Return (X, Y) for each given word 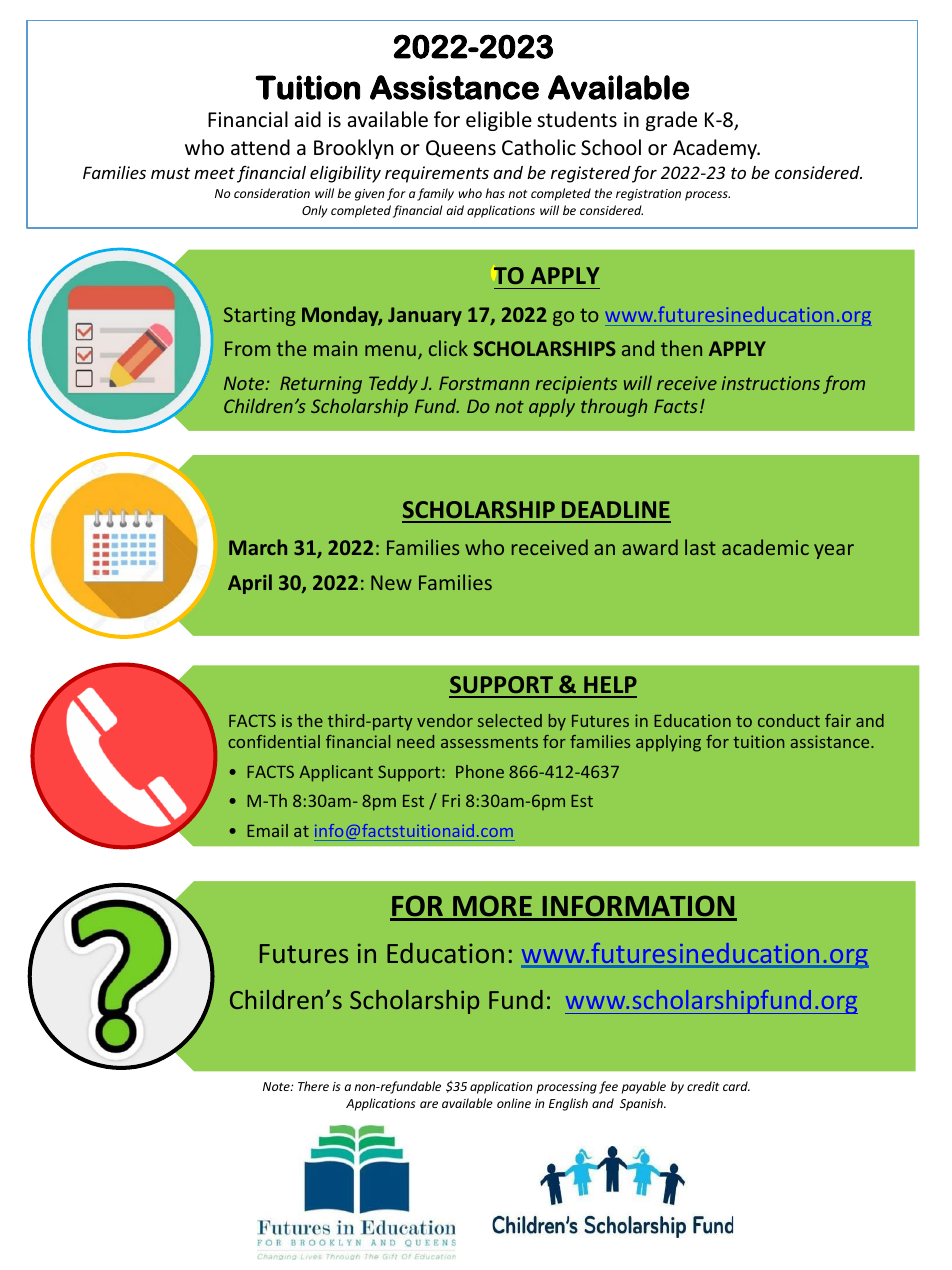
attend (260, 147)
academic (765, 547)
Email (267, 830)
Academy (716, 149)
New (391, 582)
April (250, 584)
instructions (771, 383)
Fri (451, 800)
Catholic (539, 147)
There (313, 1086)
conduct (789, 720)
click (448, 348)
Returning (321, 385)
